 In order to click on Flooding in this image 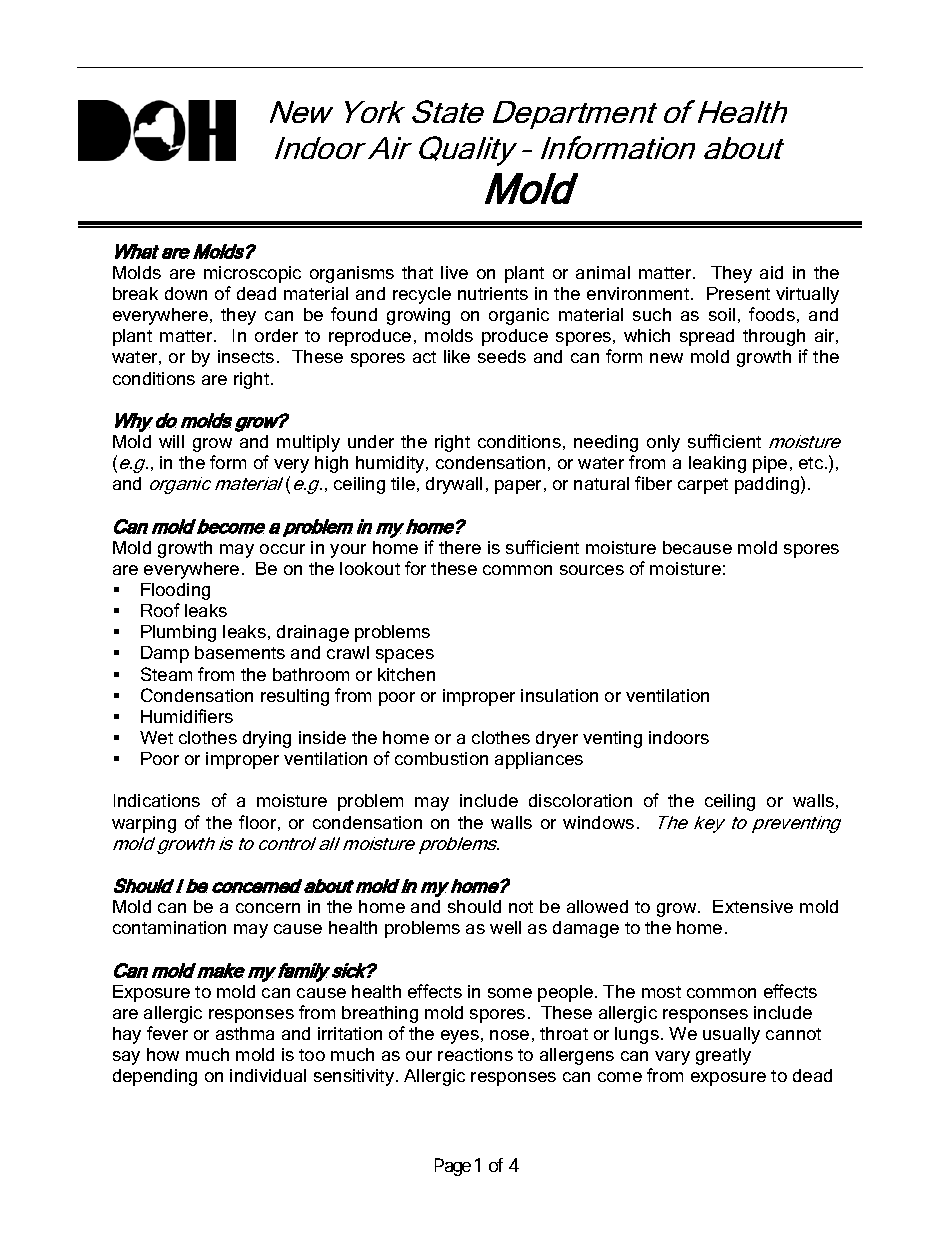, I will do `click(175, 591)`.
